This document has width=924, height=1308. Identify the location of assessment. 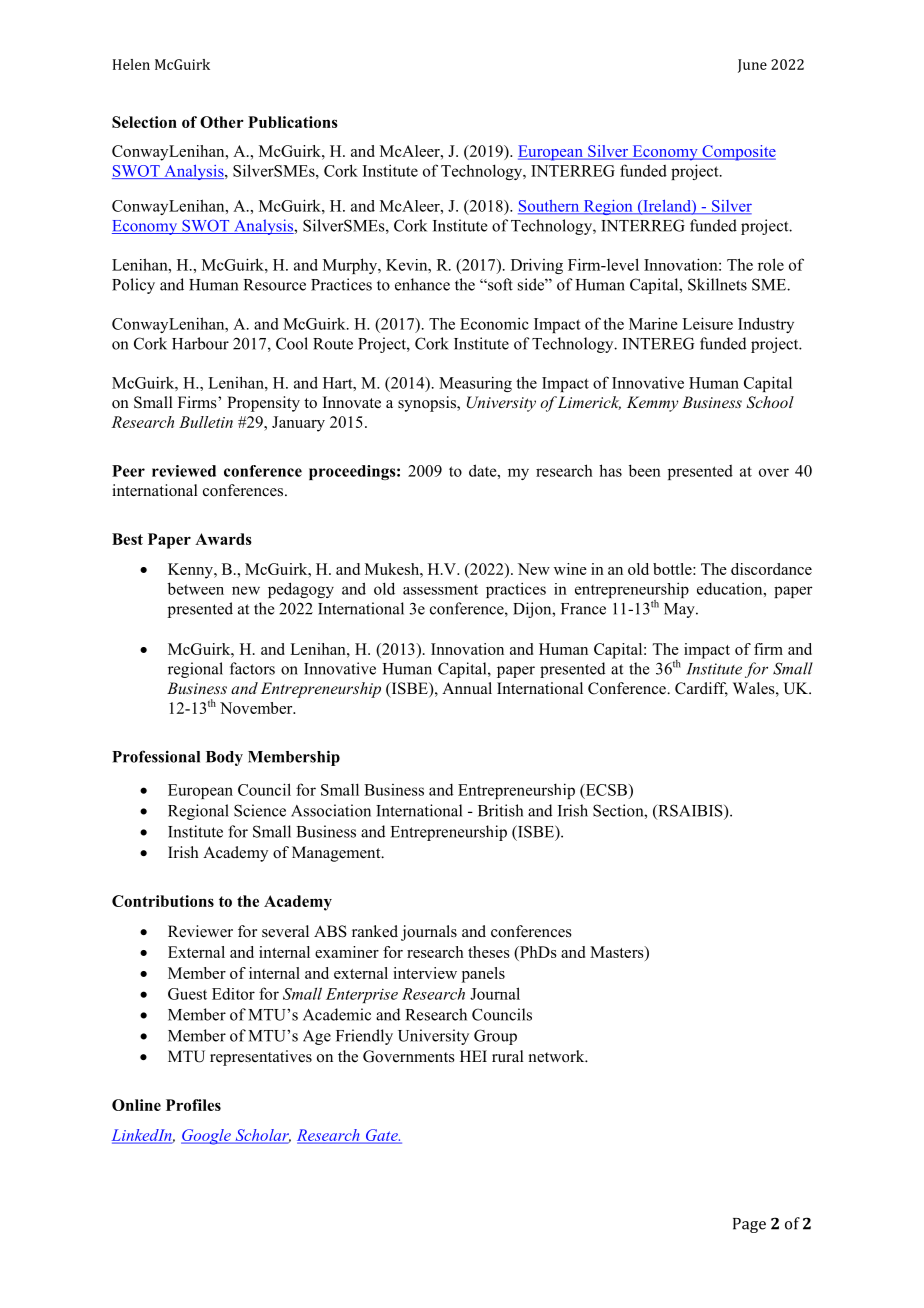
(440, 590).
